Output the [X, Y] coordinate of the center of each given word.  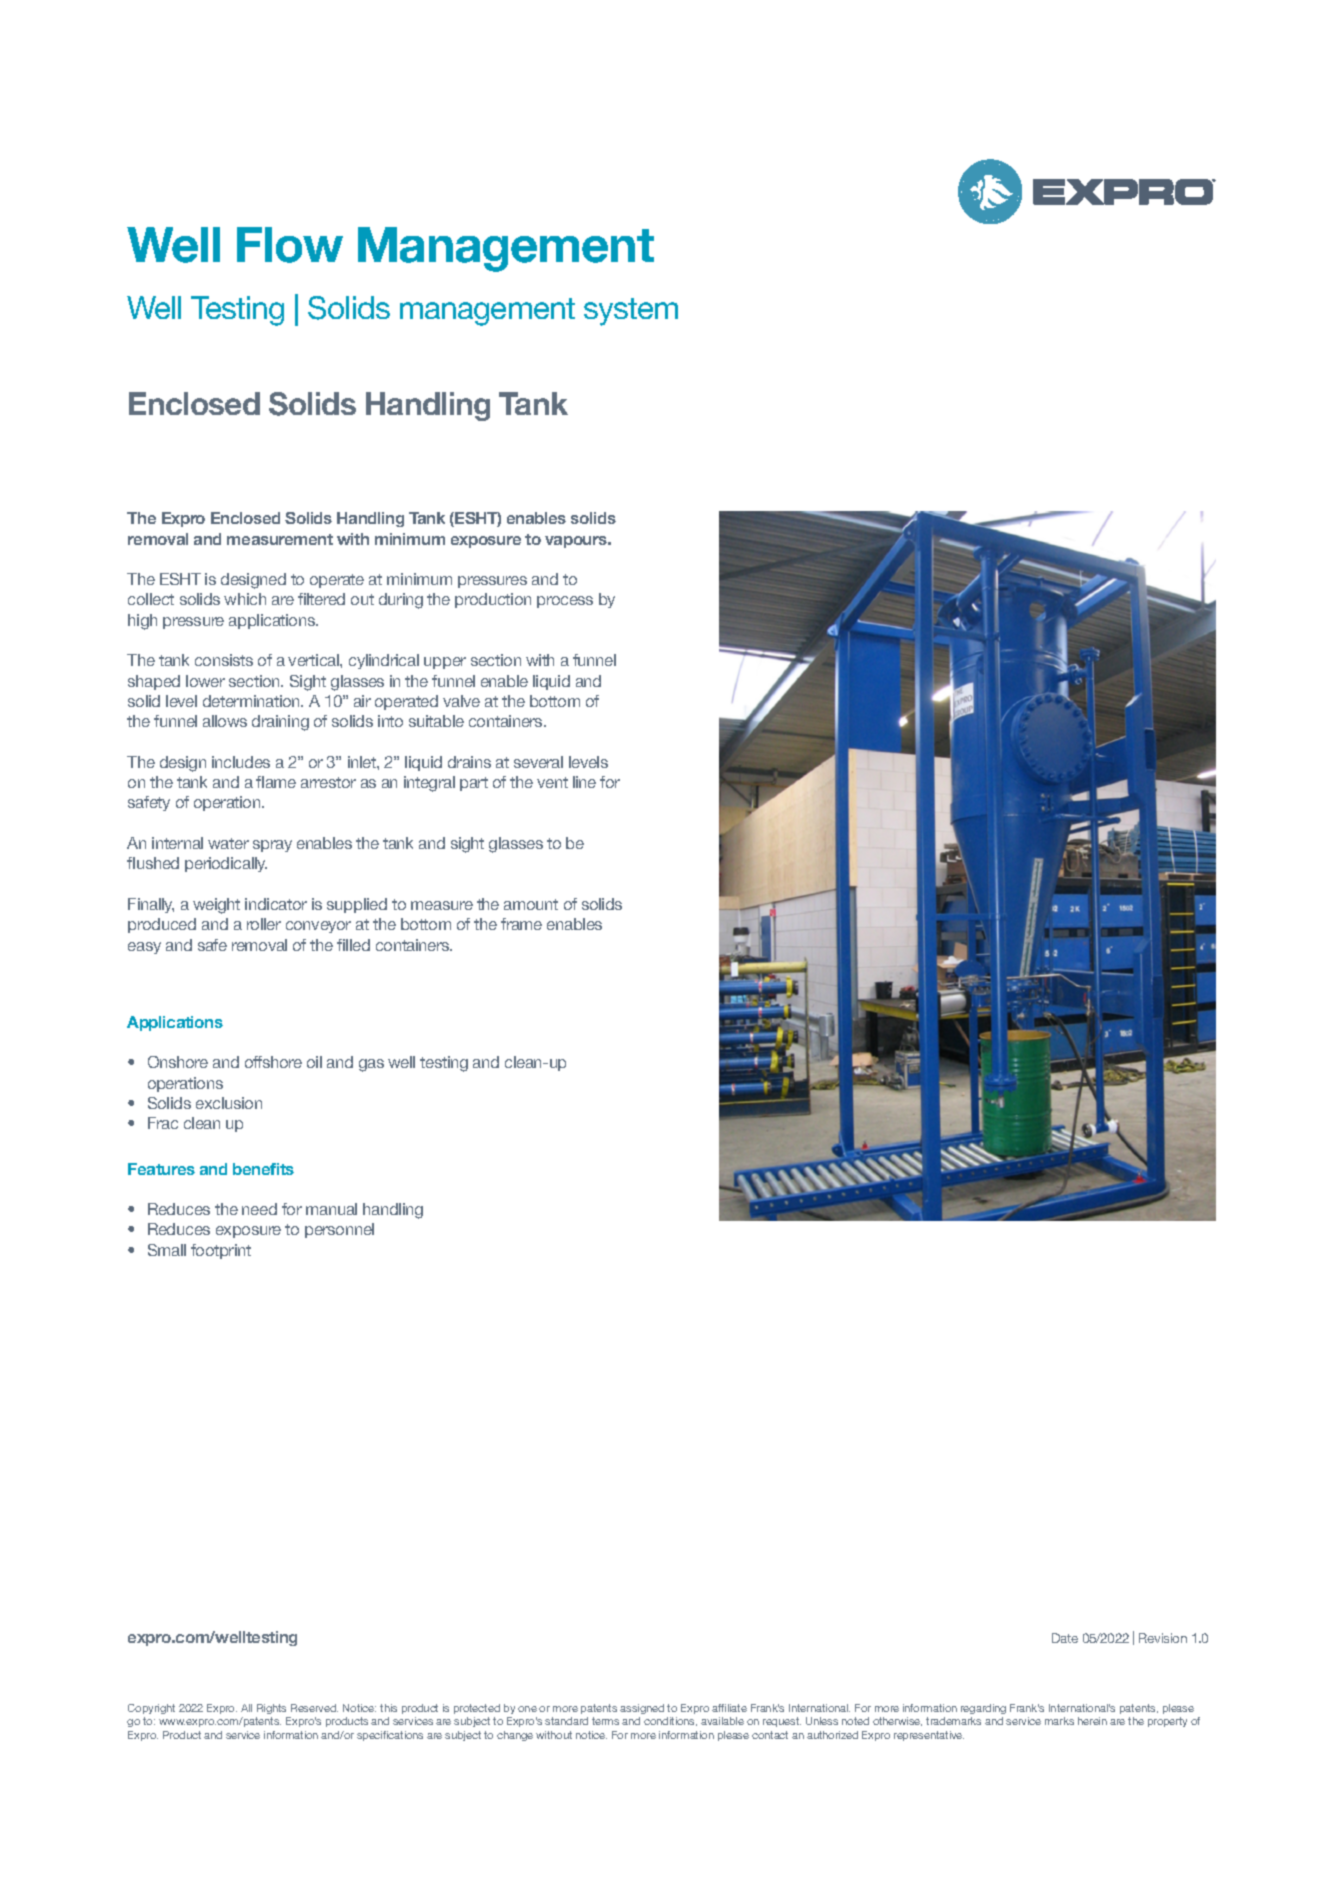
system [631, 312]
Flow [290, 245]
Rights [271, 1709]
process [565, 602]
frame [521, 924]
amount [531, 904]
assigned [642, 1709]
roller [264, 924]
